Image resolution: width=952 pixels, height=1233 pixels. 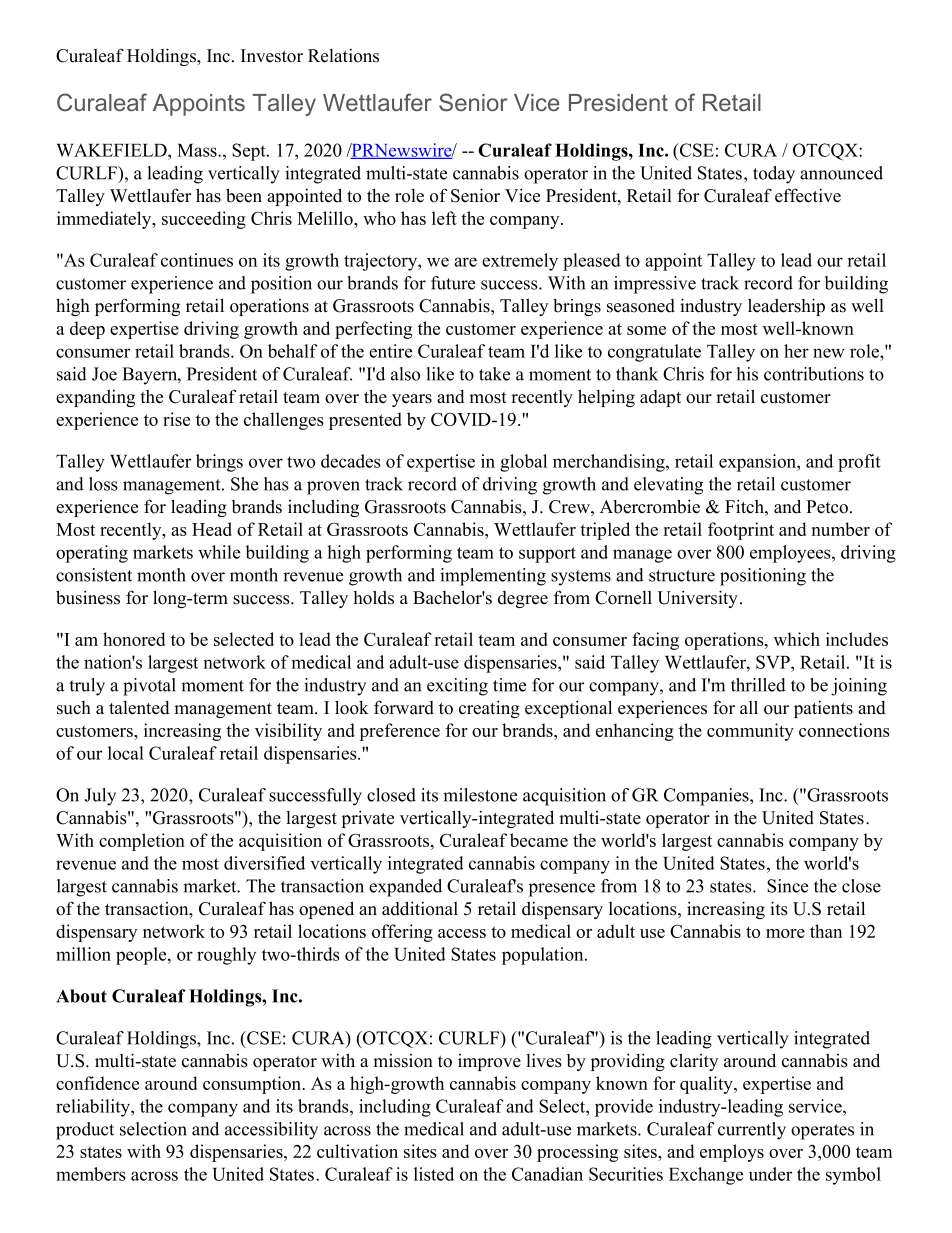 I want to click on listed, so click(x=434, y=1174).
